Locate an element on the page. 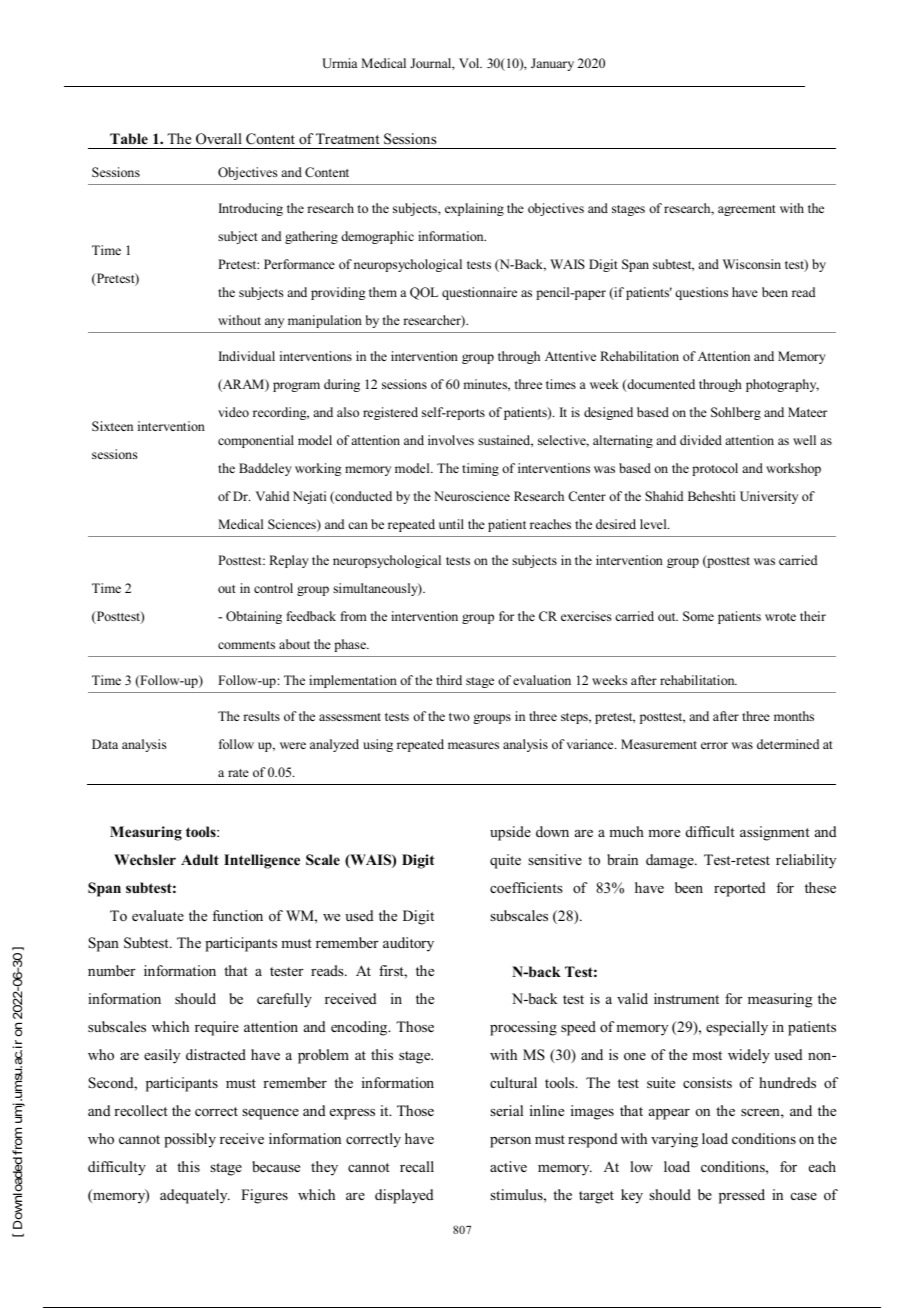 This image has height=1308, width=924. Overall is located at coordinates (219, 139).
